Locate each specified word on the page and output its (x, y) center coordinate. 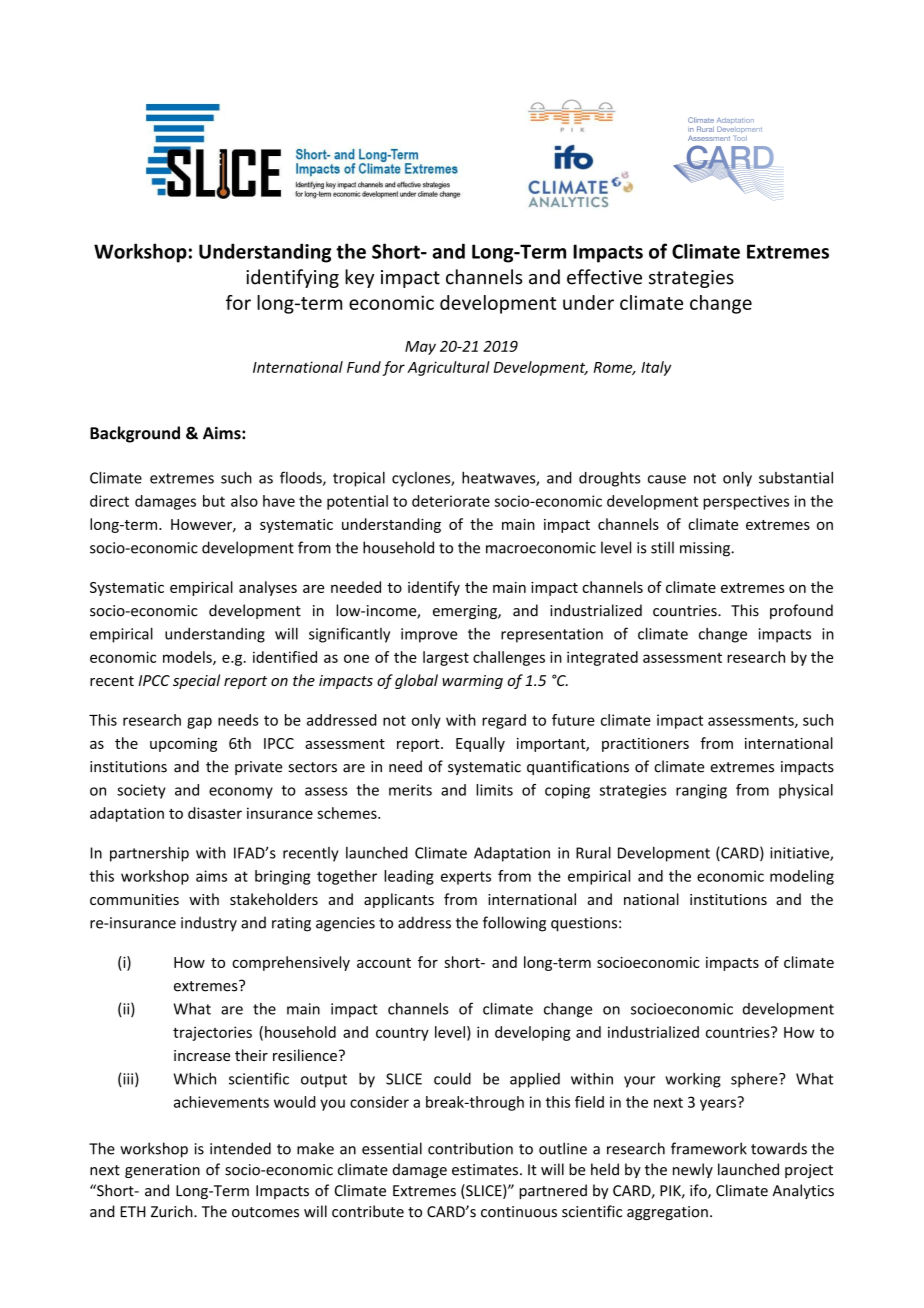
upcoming (183, 745)
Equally (480, 744)
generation (162, 1171)
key (359, 278)
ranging (701, 791)
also (244, 501)
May (420, 348)
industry (209, 924)
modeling (802, 877)
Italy (656, 368)
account (384, 963)
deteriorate (451, 501)
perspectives (746, 502)
